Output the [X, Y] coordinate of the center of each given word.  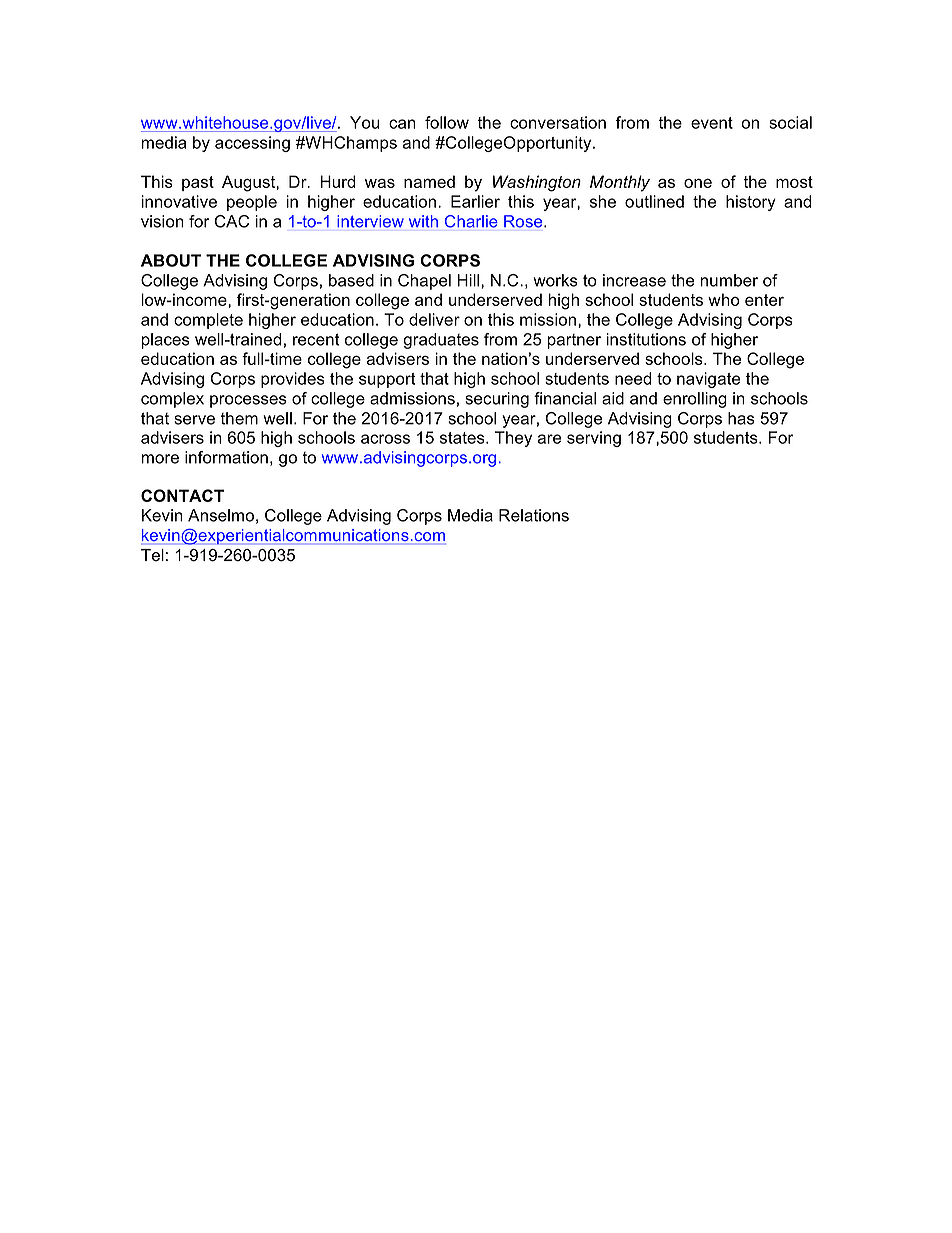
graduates [441, 341]
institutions [646, 339]
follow [447, 122]
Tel [152, 555]
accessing [252, 144]
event [712, 123]
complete [208, 321]
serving [594, 439]
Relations [534, 515]
